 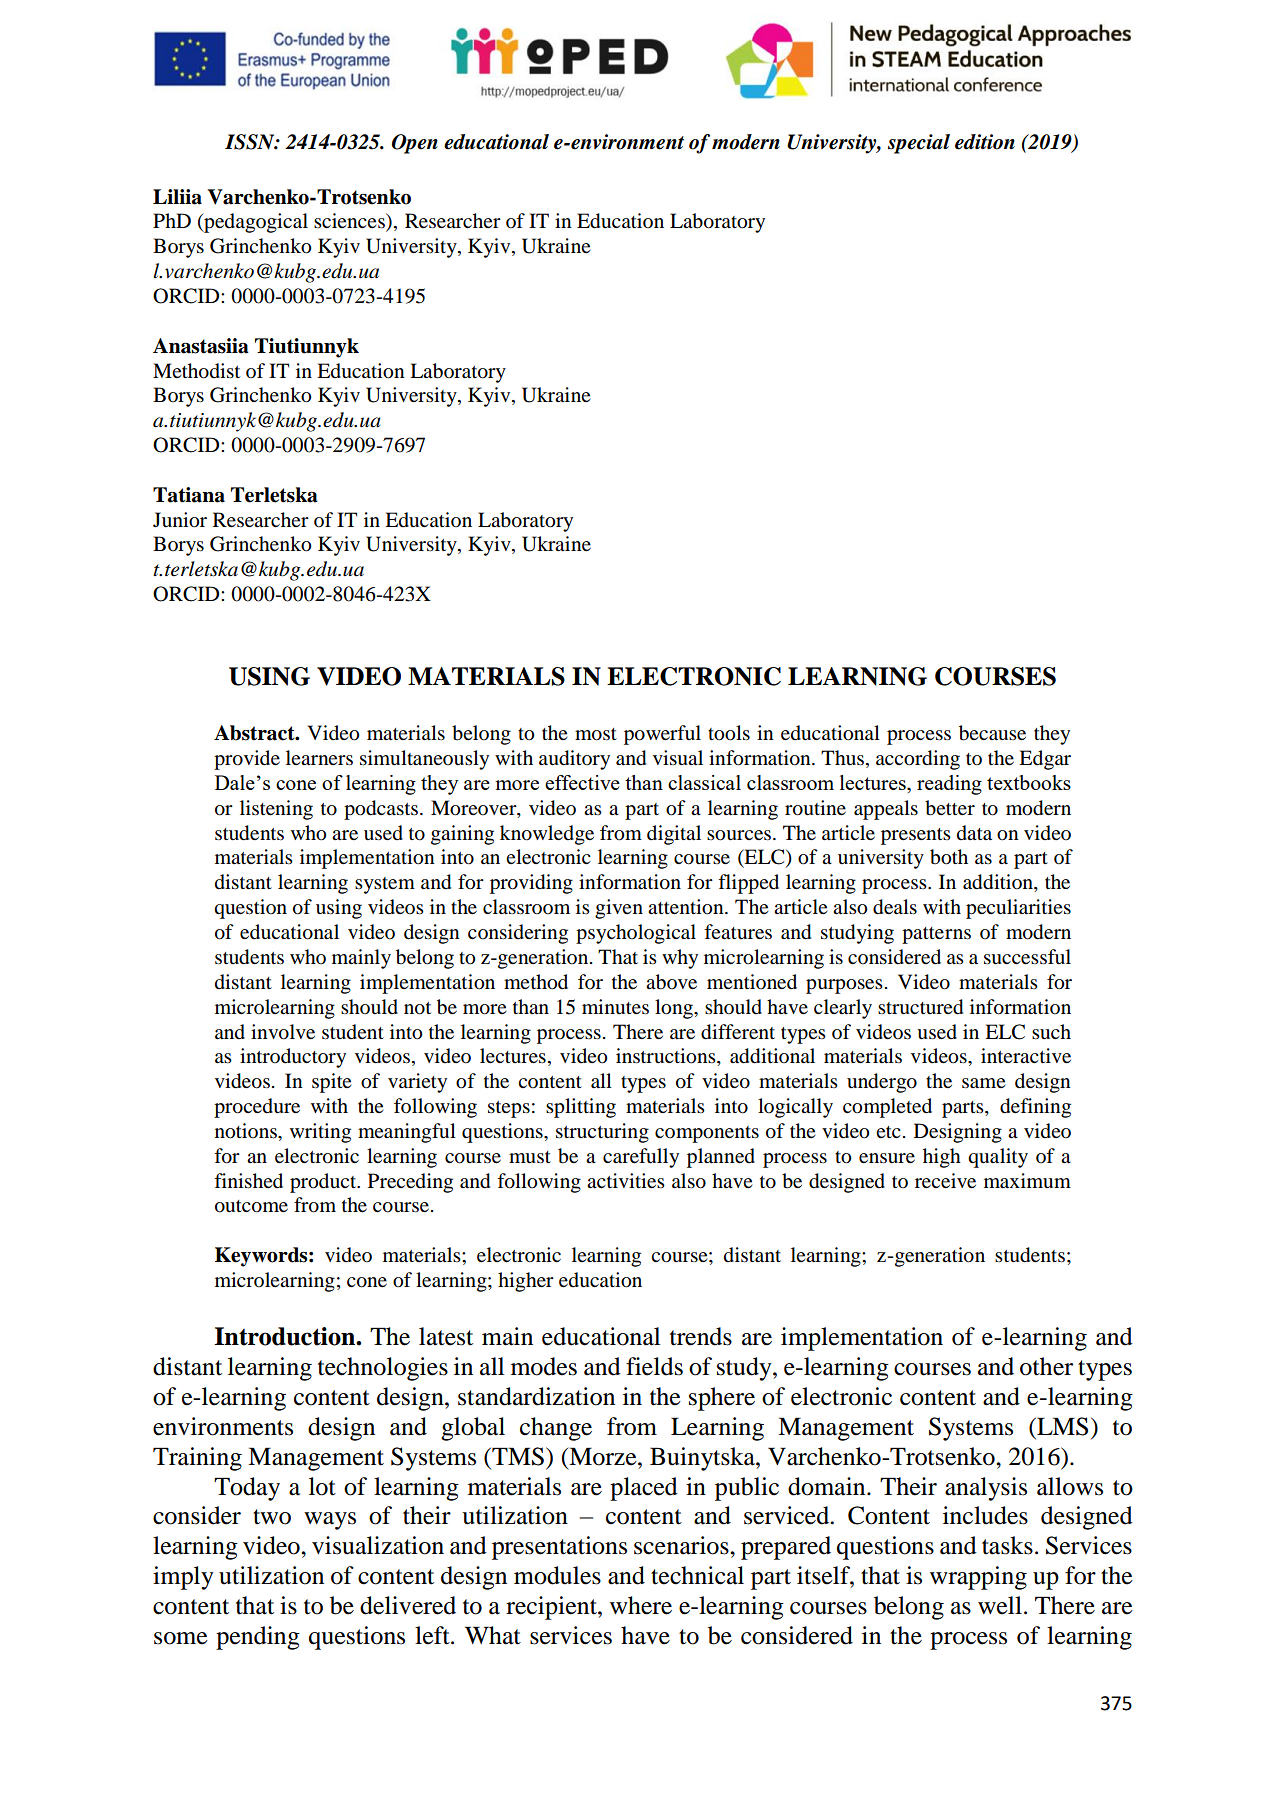 I want to click on pending, so click(x=258, y=1638).
